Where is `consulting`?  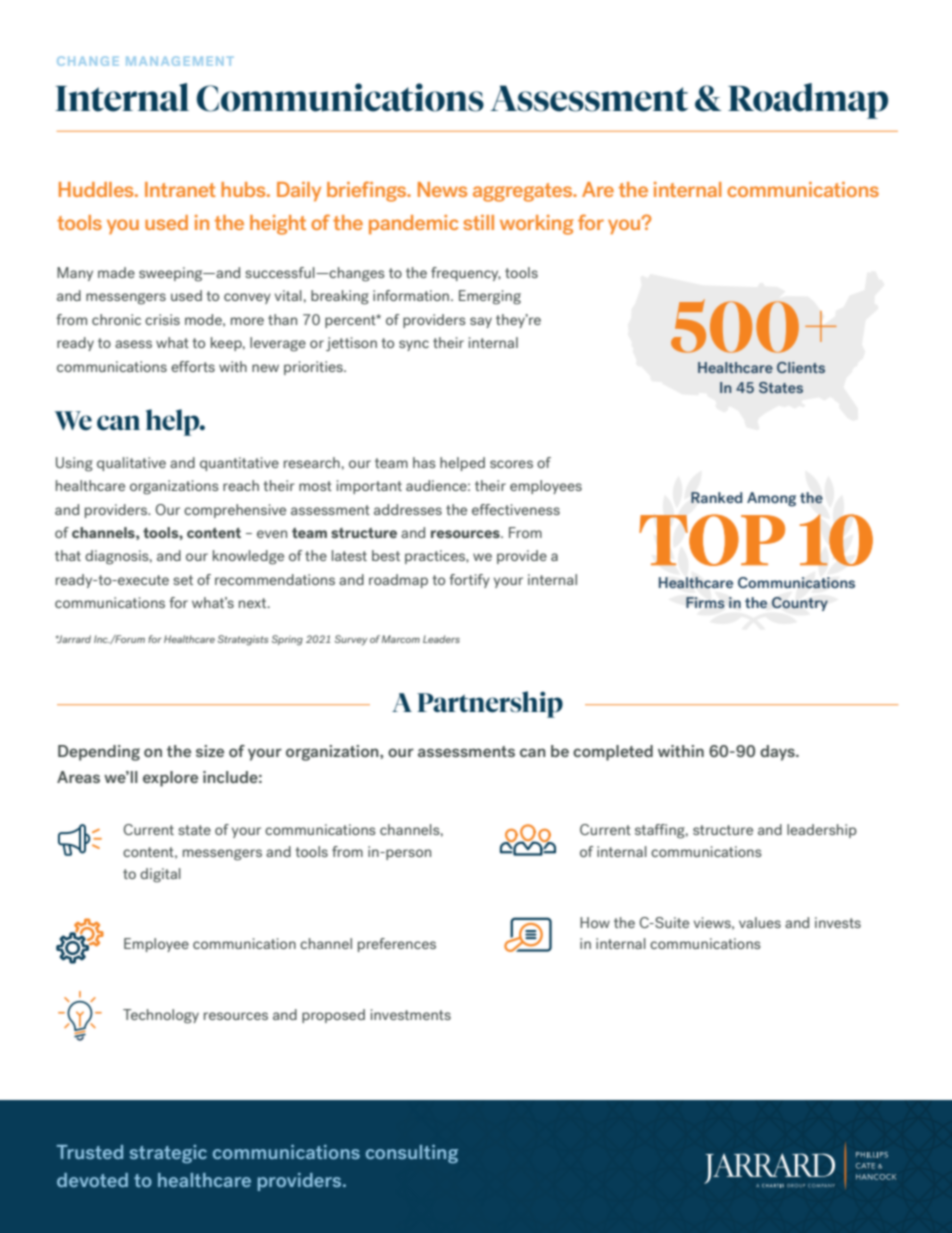 consulting is located at coordinates (412, 1154).
